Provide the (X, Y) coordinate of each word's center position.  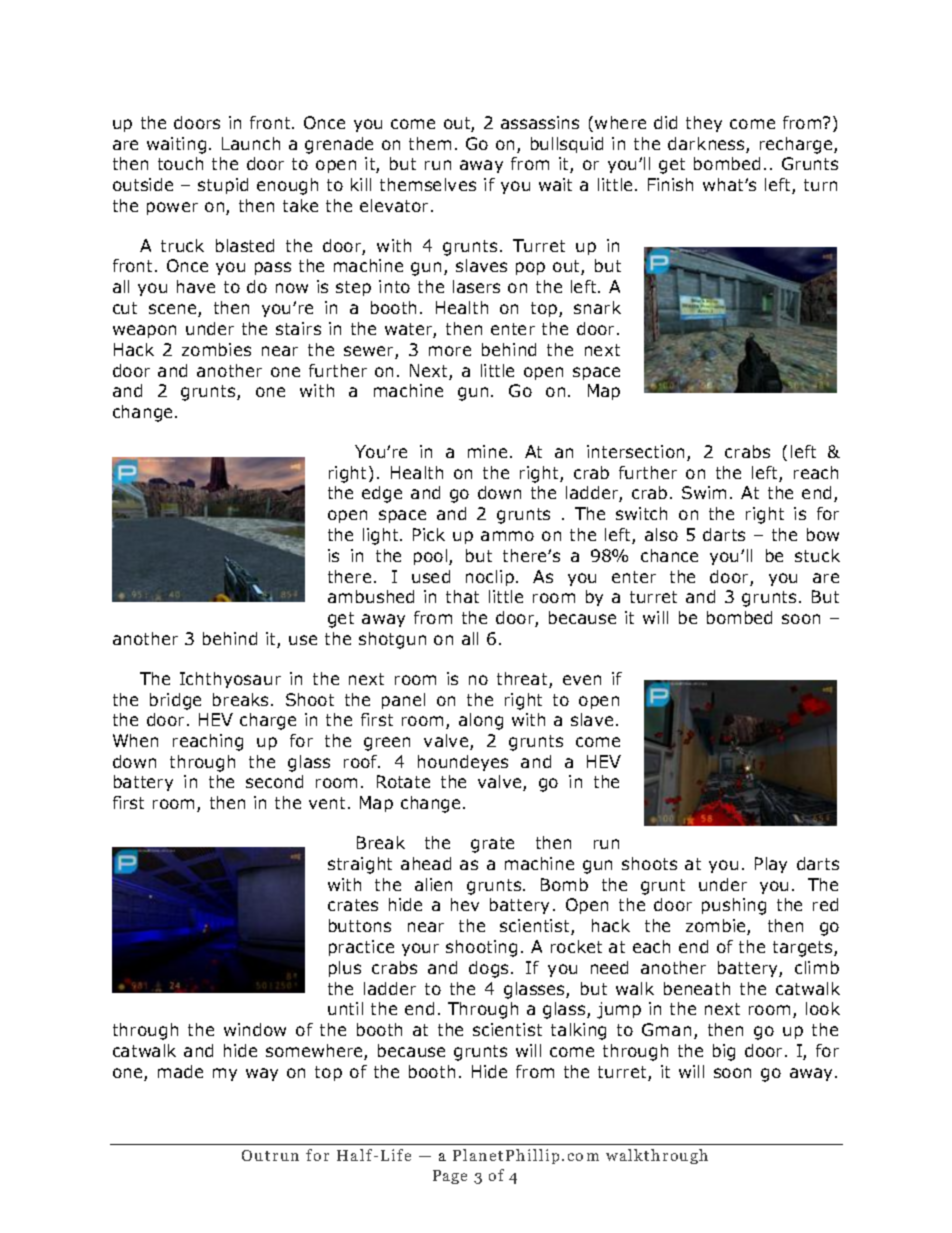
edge (382, 494)
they (704, 124)
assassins (540, 122)
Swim (704, 492)
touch (180, 163)
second (274, 781)
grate (492, 845)
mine (487, 451)
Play (771, 865)
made (180, 1071)
